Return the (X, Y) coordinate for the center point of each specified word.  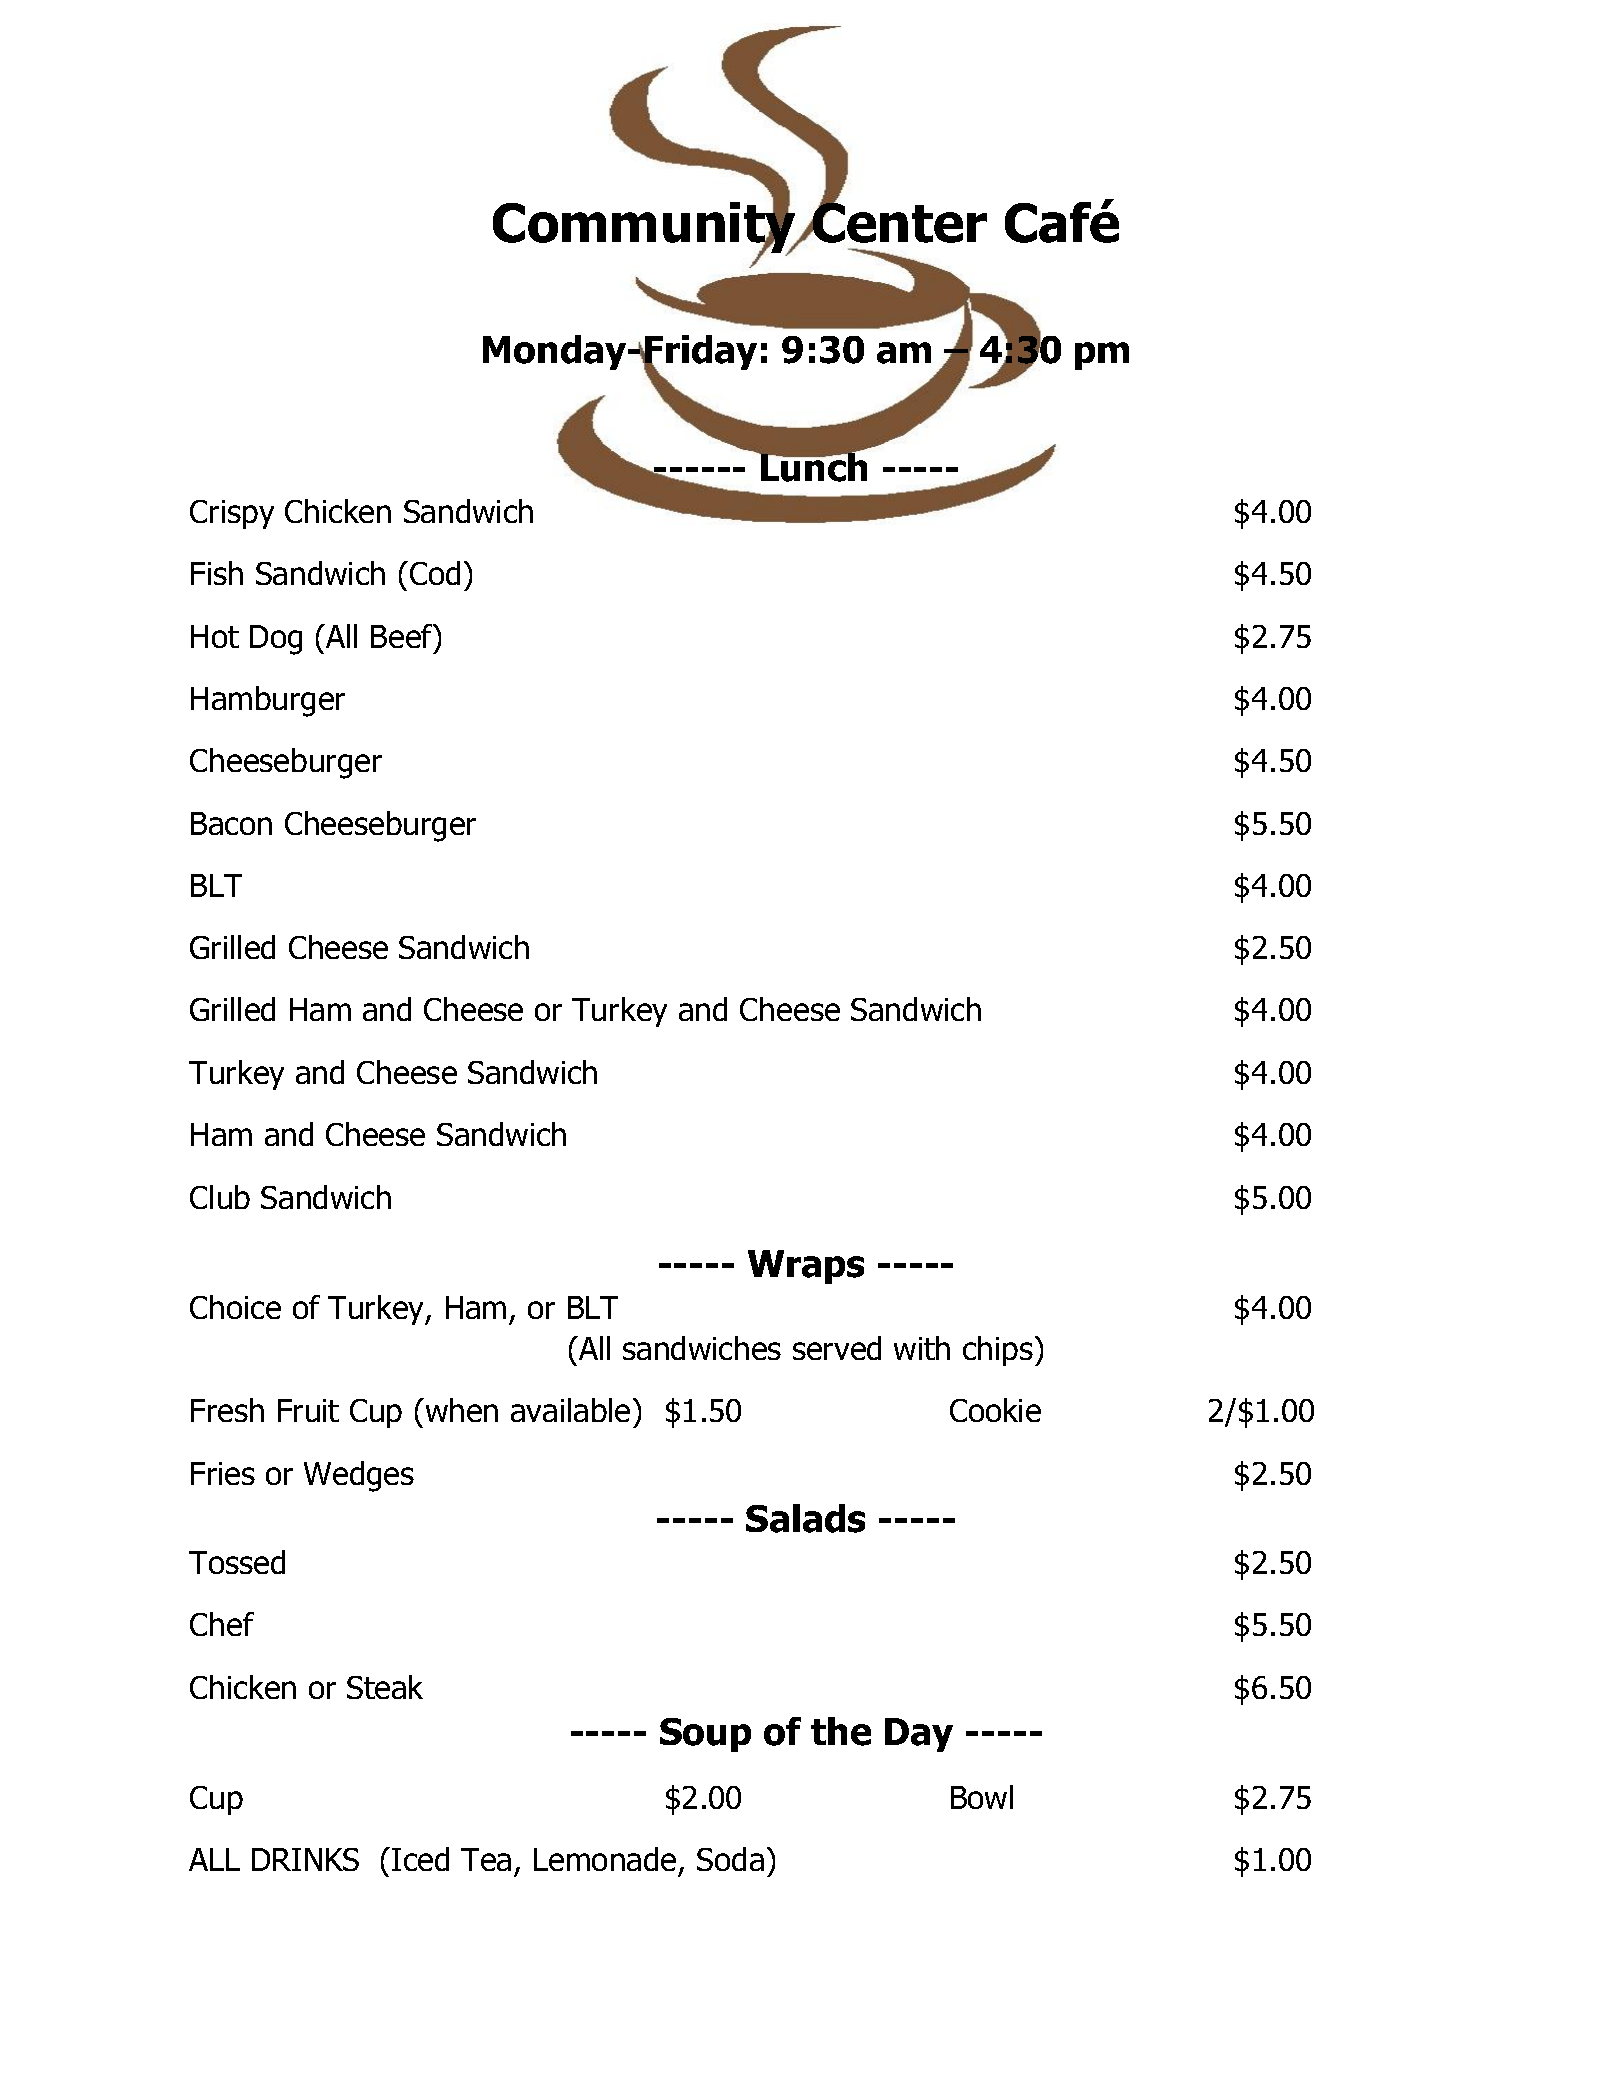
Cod (435, 573)
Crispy (232, 514)
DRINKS (305, 1859)
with (922, 1348)
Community (646, 228)
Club (220, 1197)
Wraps (806, 1267)
